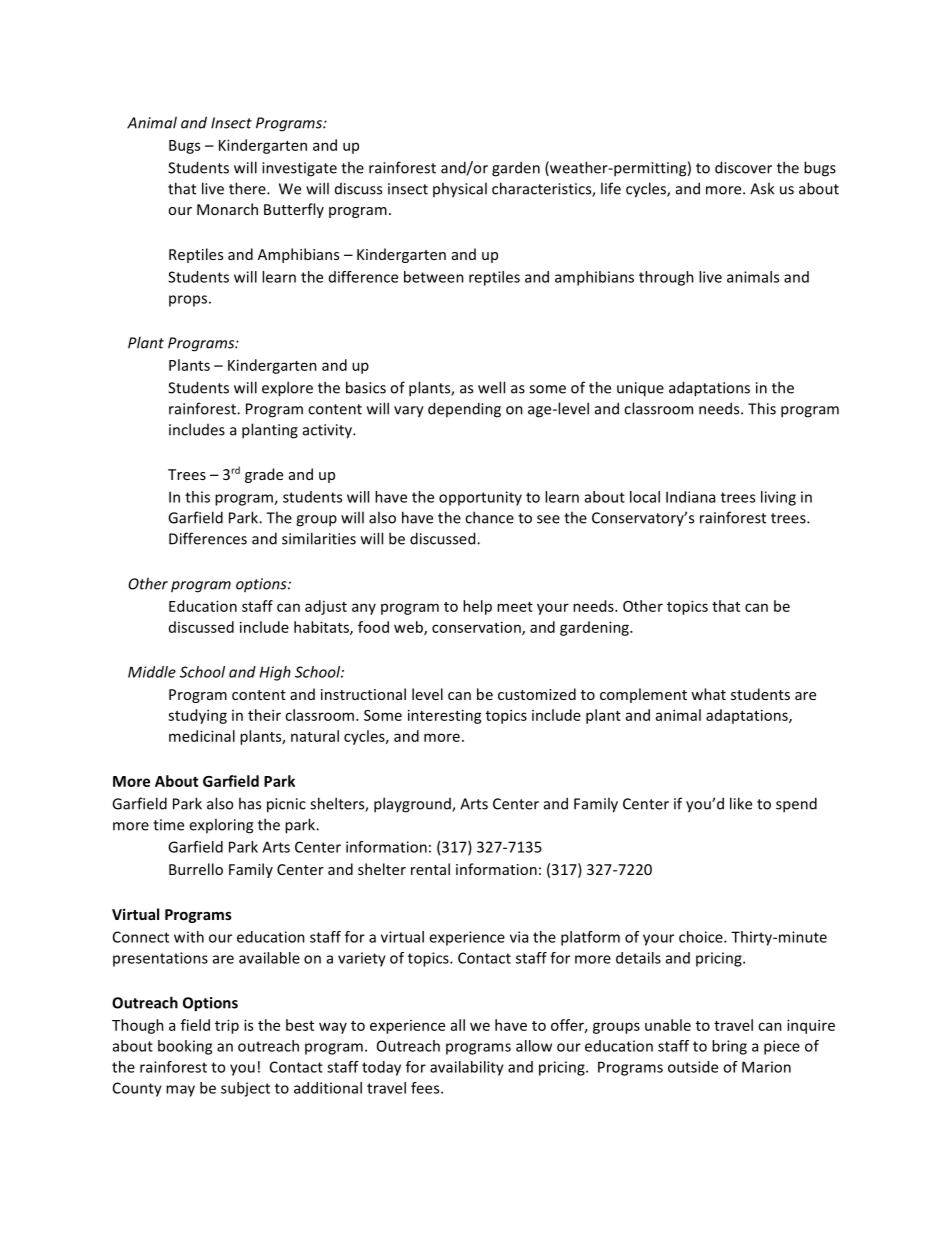 The image size is (952, 1233). Describe the element at coordinates (197, 716) in the document. I see `studying` at that location.
